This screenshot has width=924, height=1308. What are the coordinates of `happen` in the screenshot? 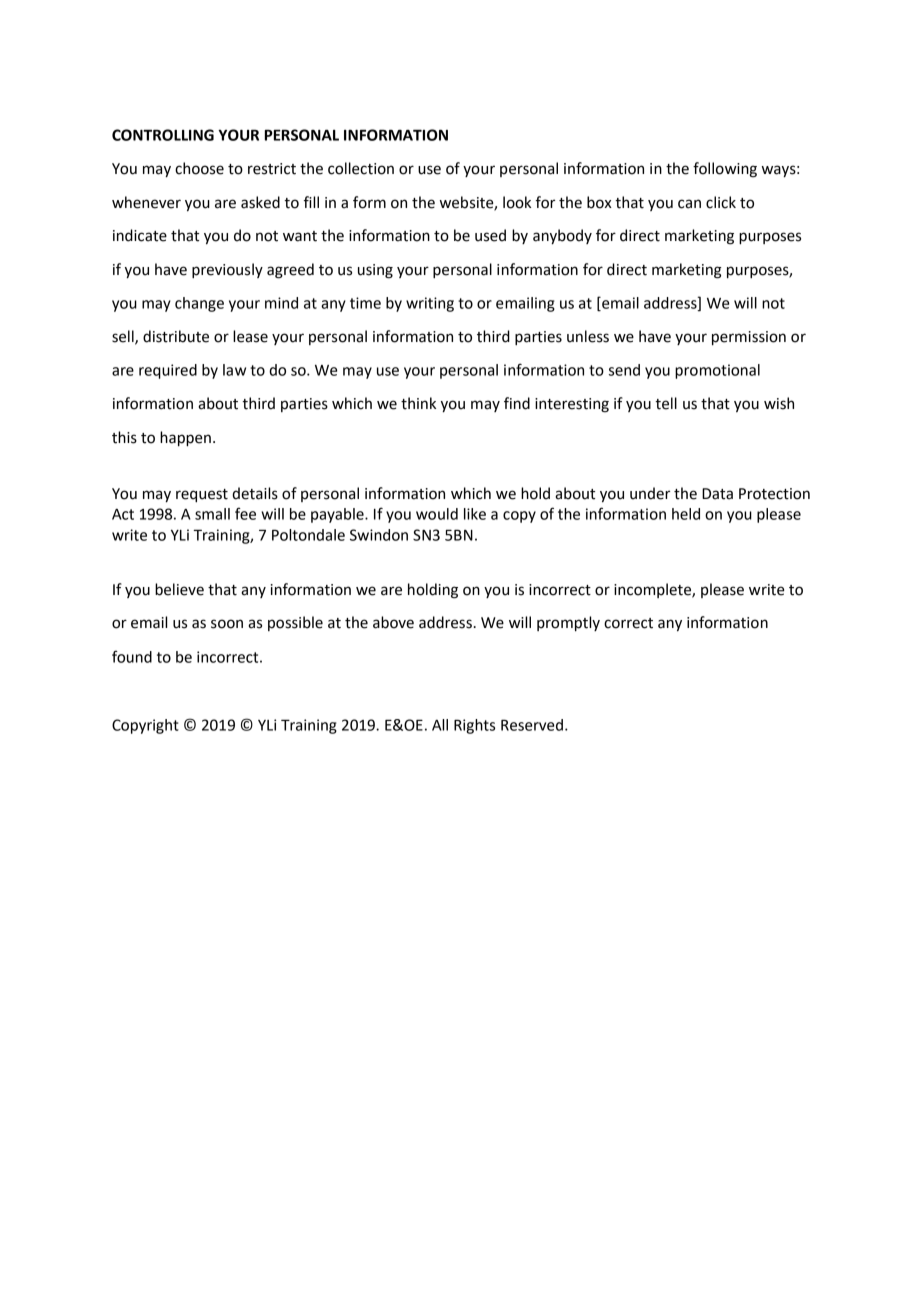 It's located at (185, 439).
